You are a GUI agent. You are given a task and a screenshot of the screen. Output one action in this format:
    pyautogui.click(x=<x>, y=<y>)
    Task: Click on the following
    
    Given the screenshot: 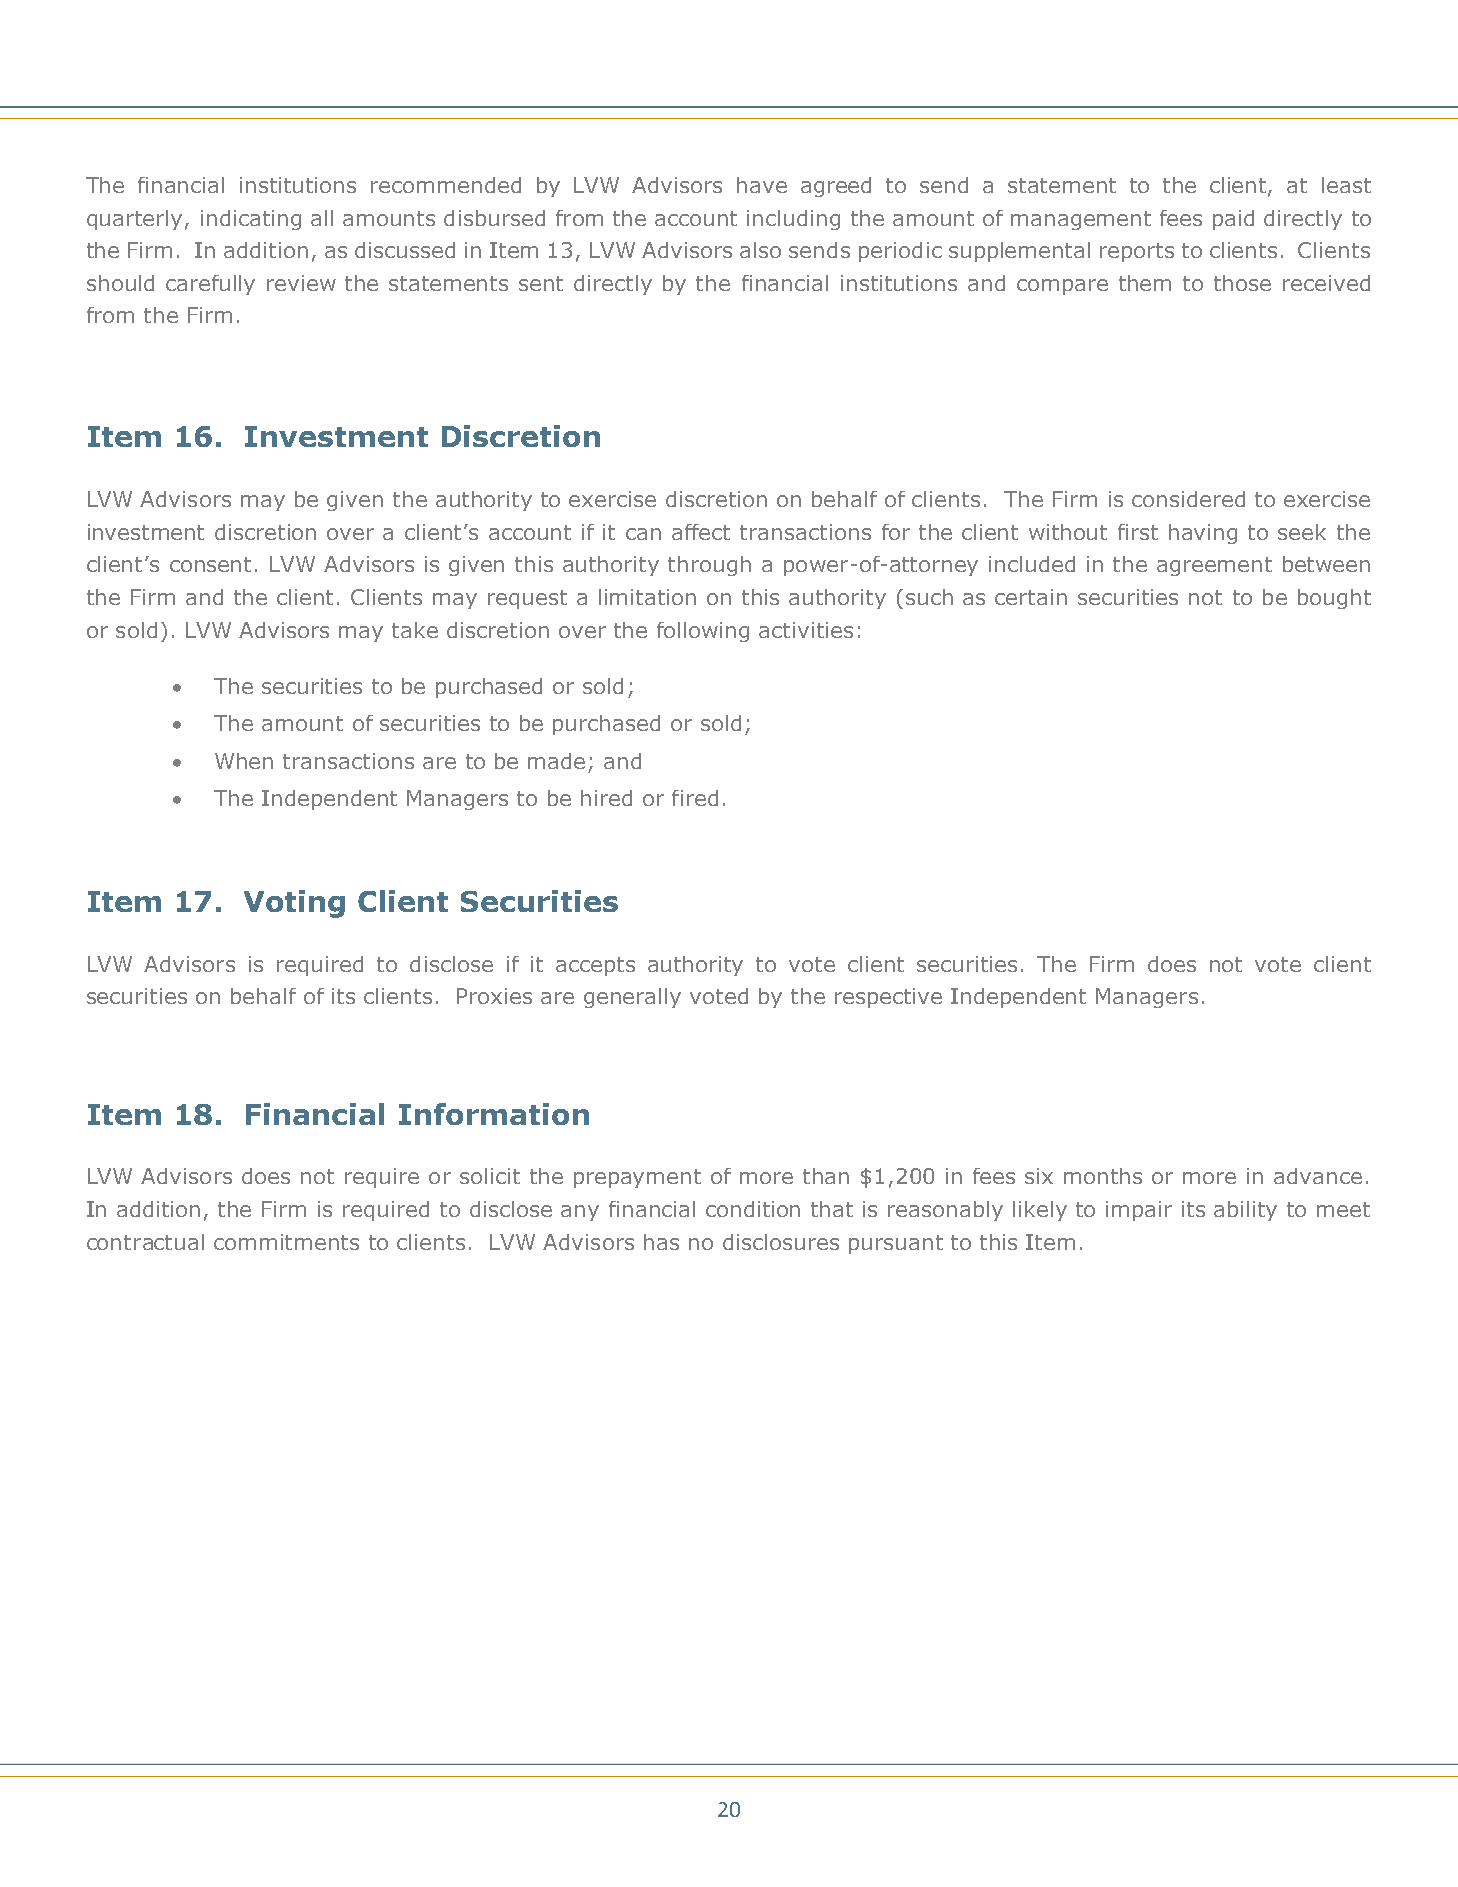 What is the action you would take?
    pyautogui.click(x=703, y=632)
